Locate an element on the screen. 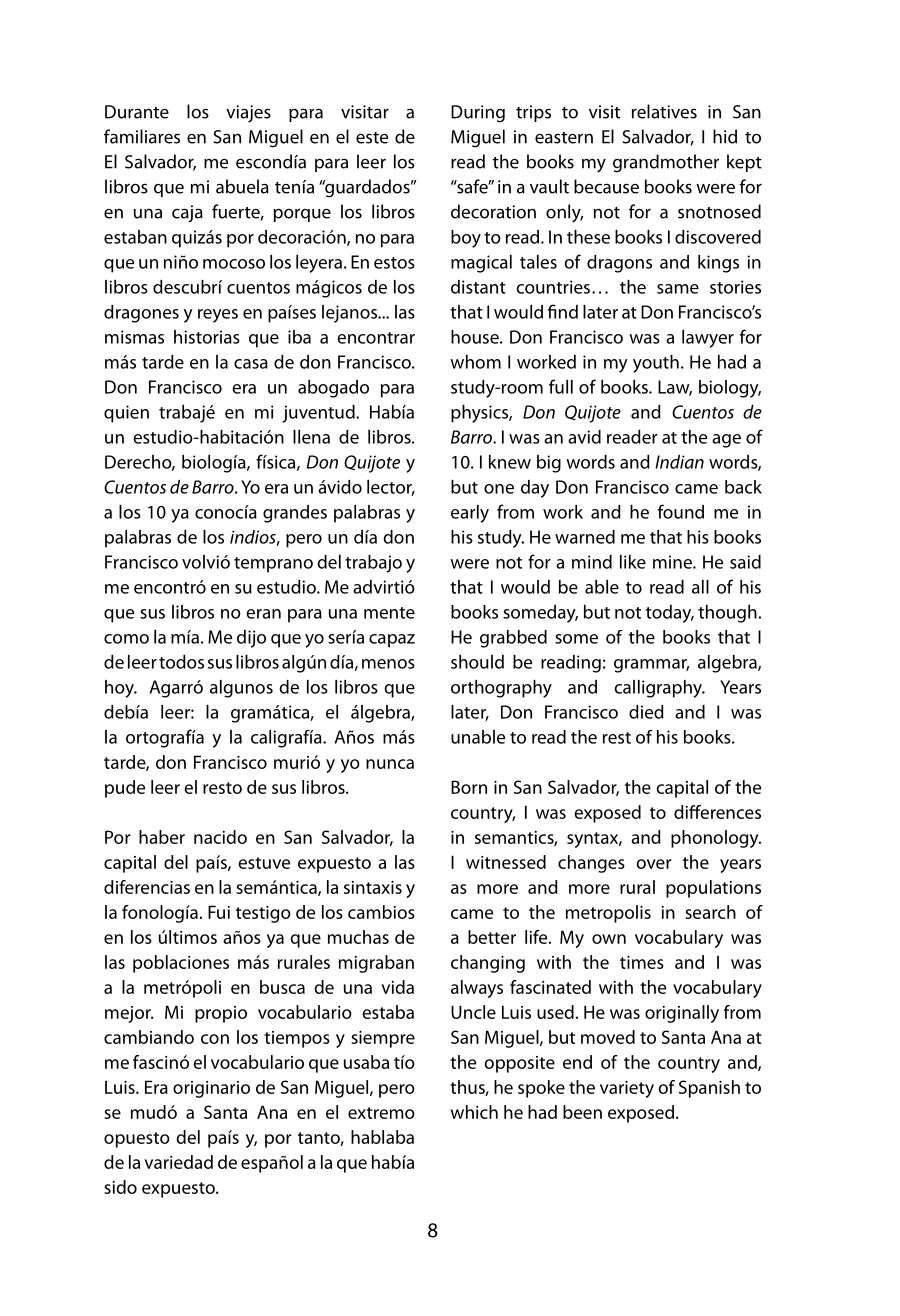 The width and height of the screenshot is (900, 1316). Spanish is located at coordinates (709, 1089).
